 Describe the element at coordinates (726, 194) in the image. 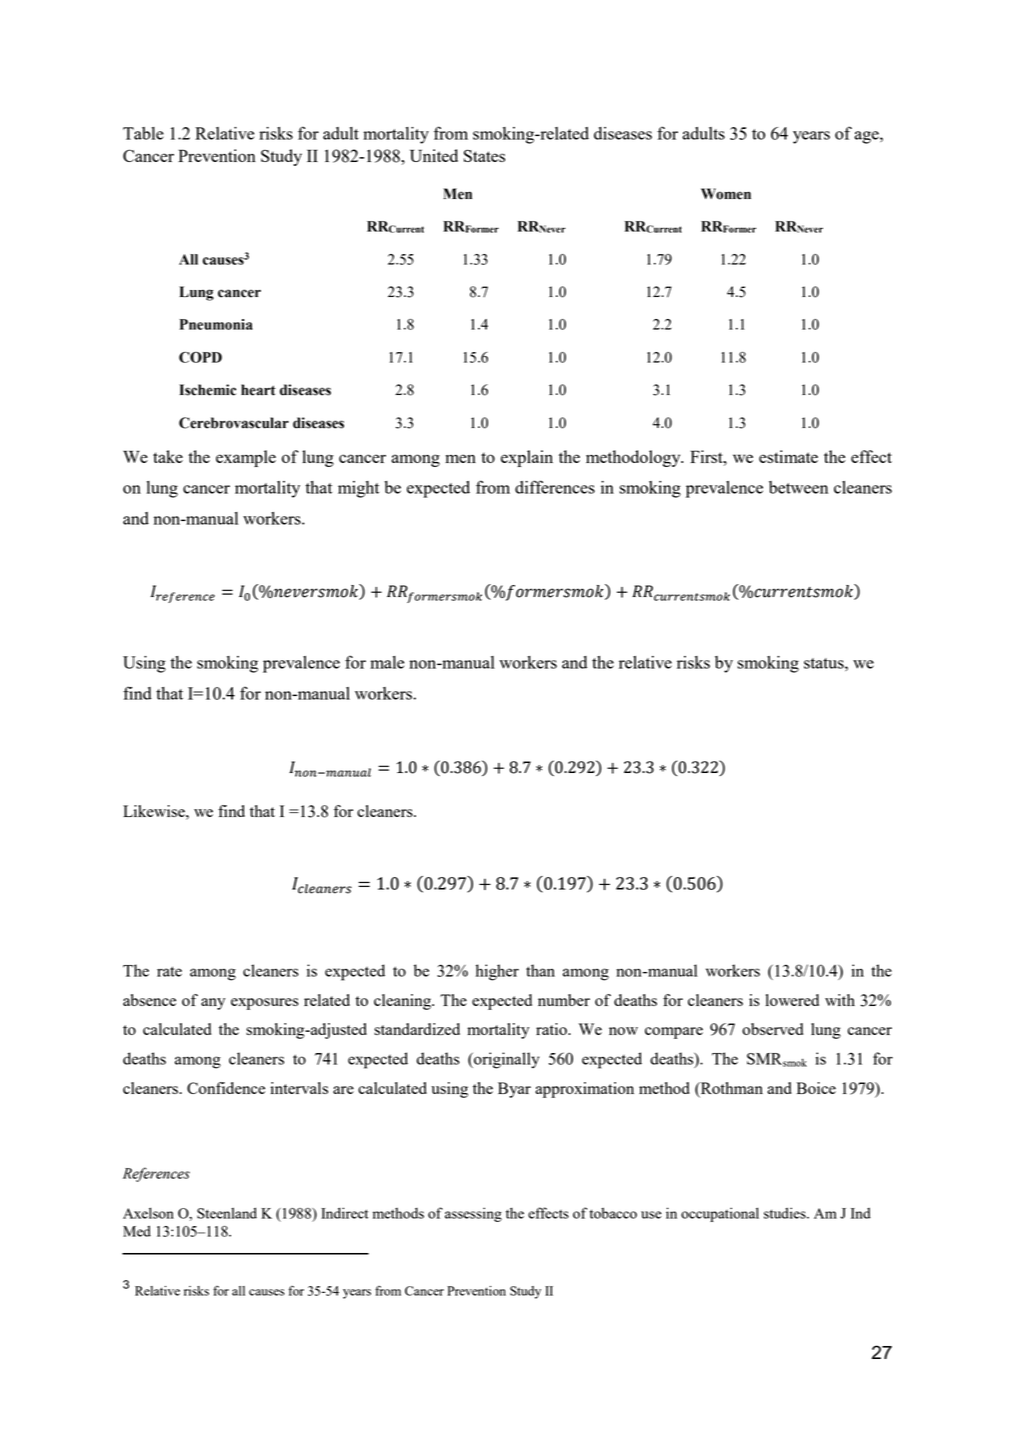

I see `Women` at that location.
